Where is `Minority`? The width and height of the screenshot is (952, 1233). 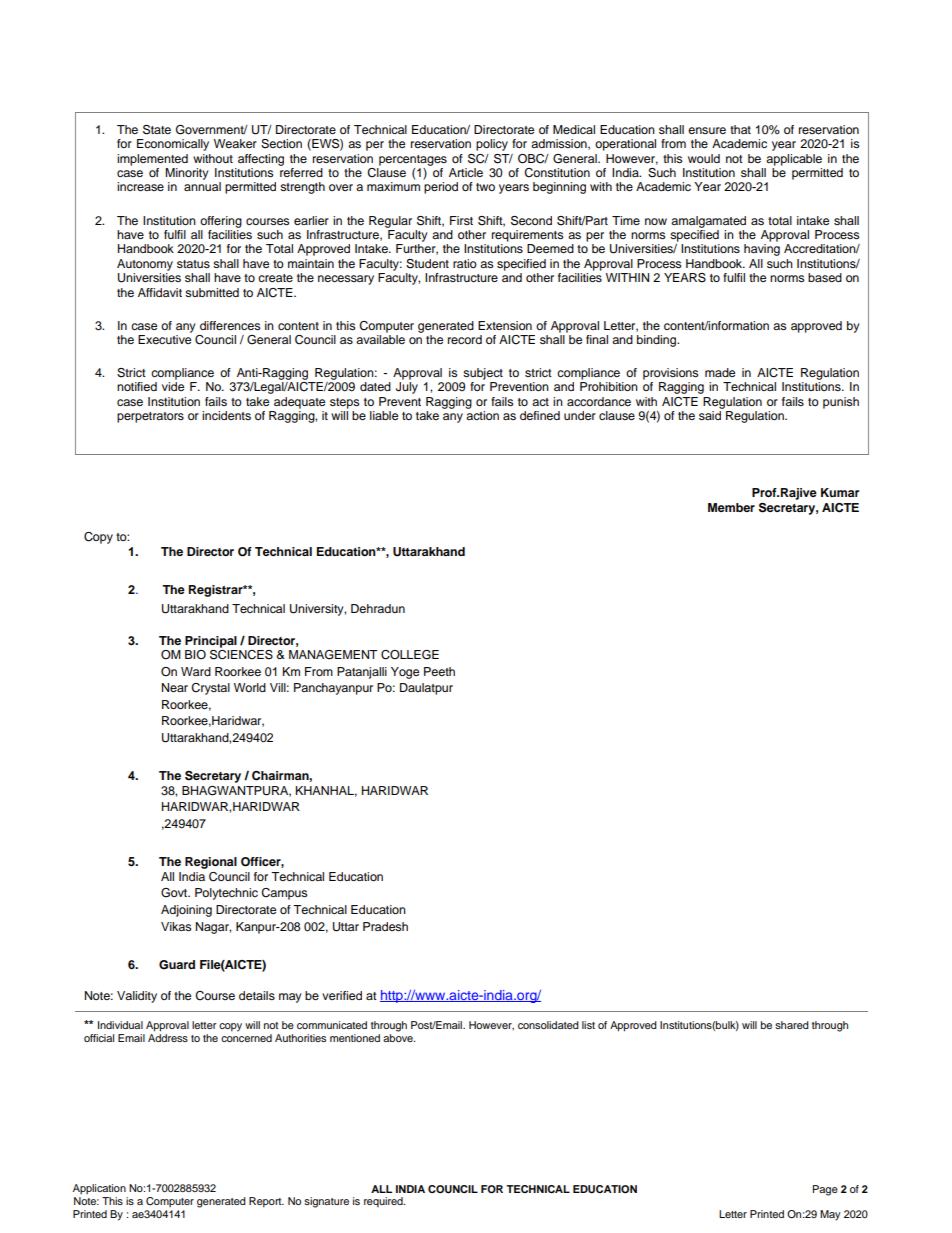
Minority is located at coordinates (187, 174).
